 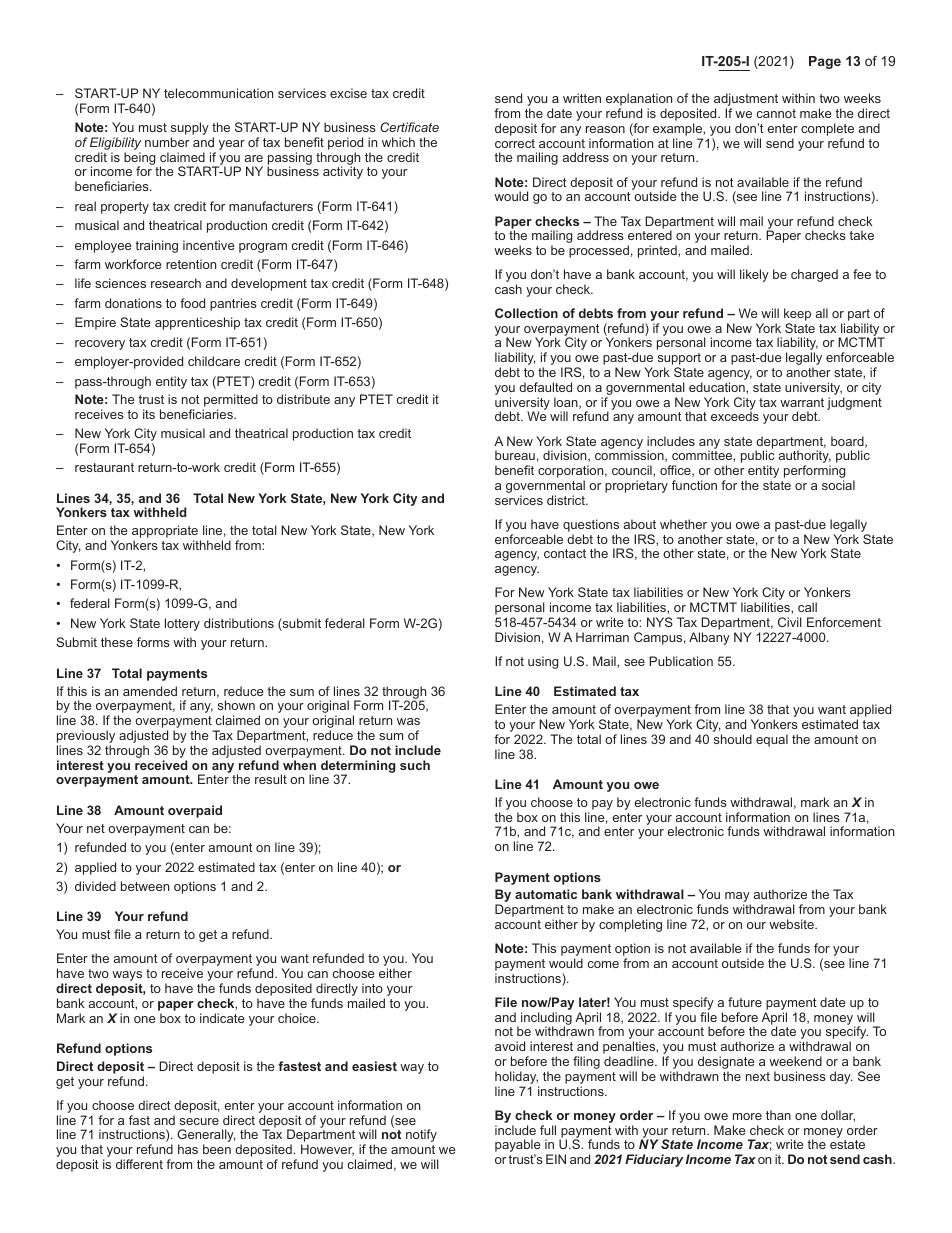 What do you see at coordinates (546, 894) in the screenshot?
I see `automatic` at bounding box center [546, 894].
